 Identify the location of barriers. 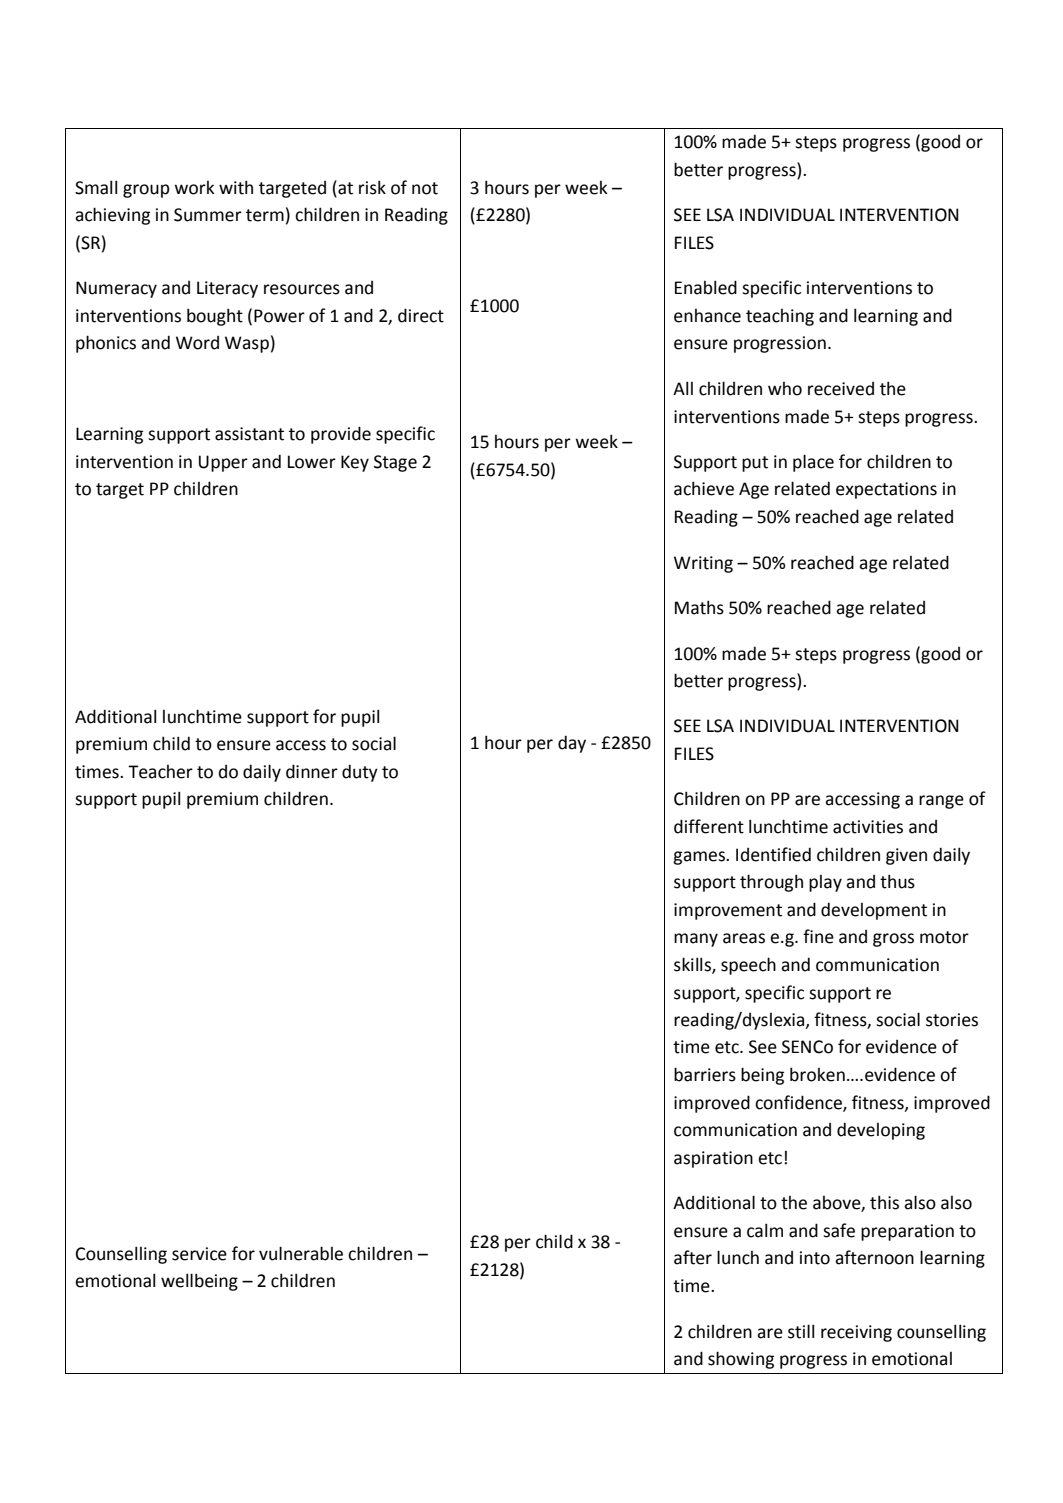
(705, 1074).
